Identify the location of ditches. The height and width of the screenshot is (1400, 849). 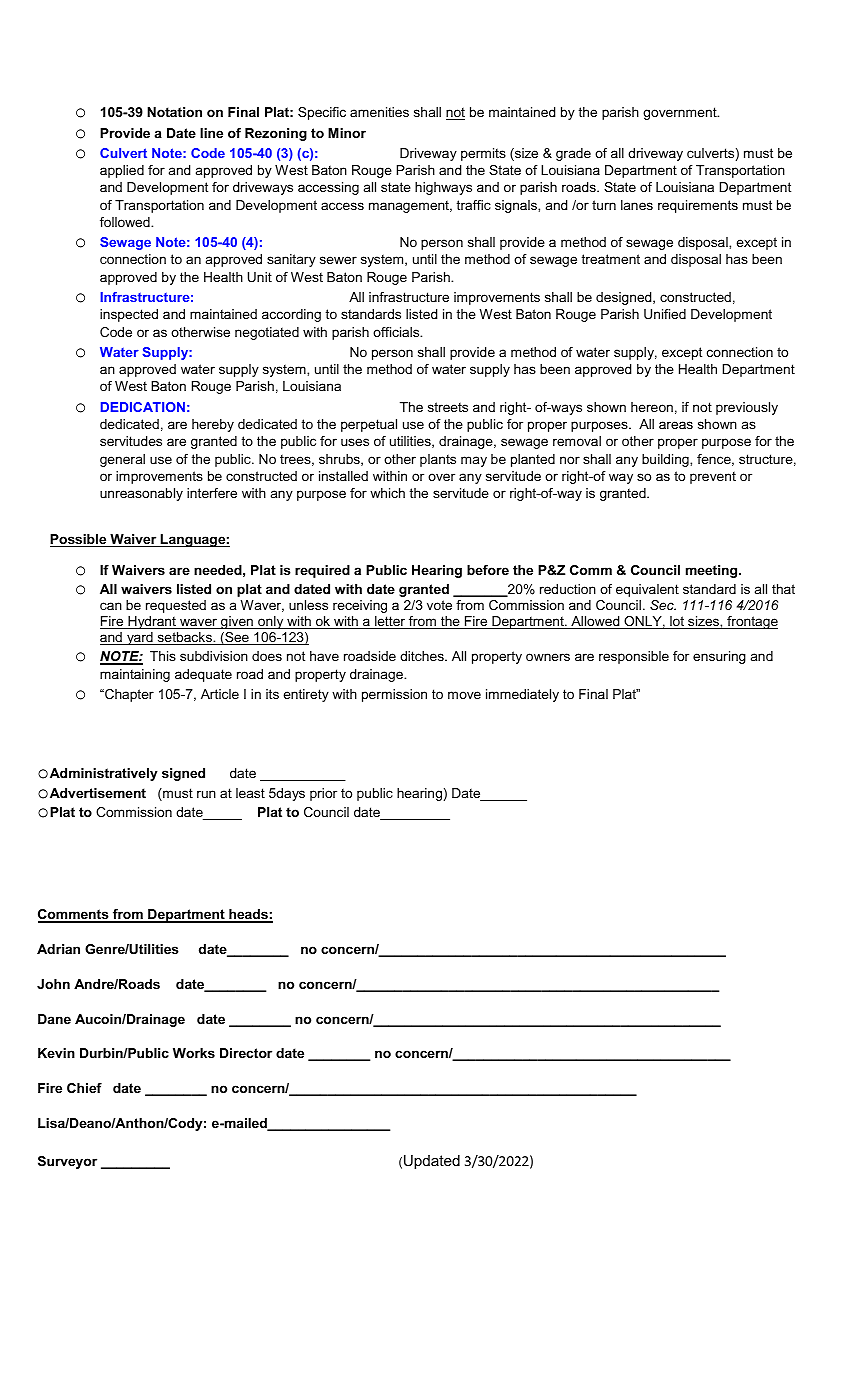
(423, 656).
